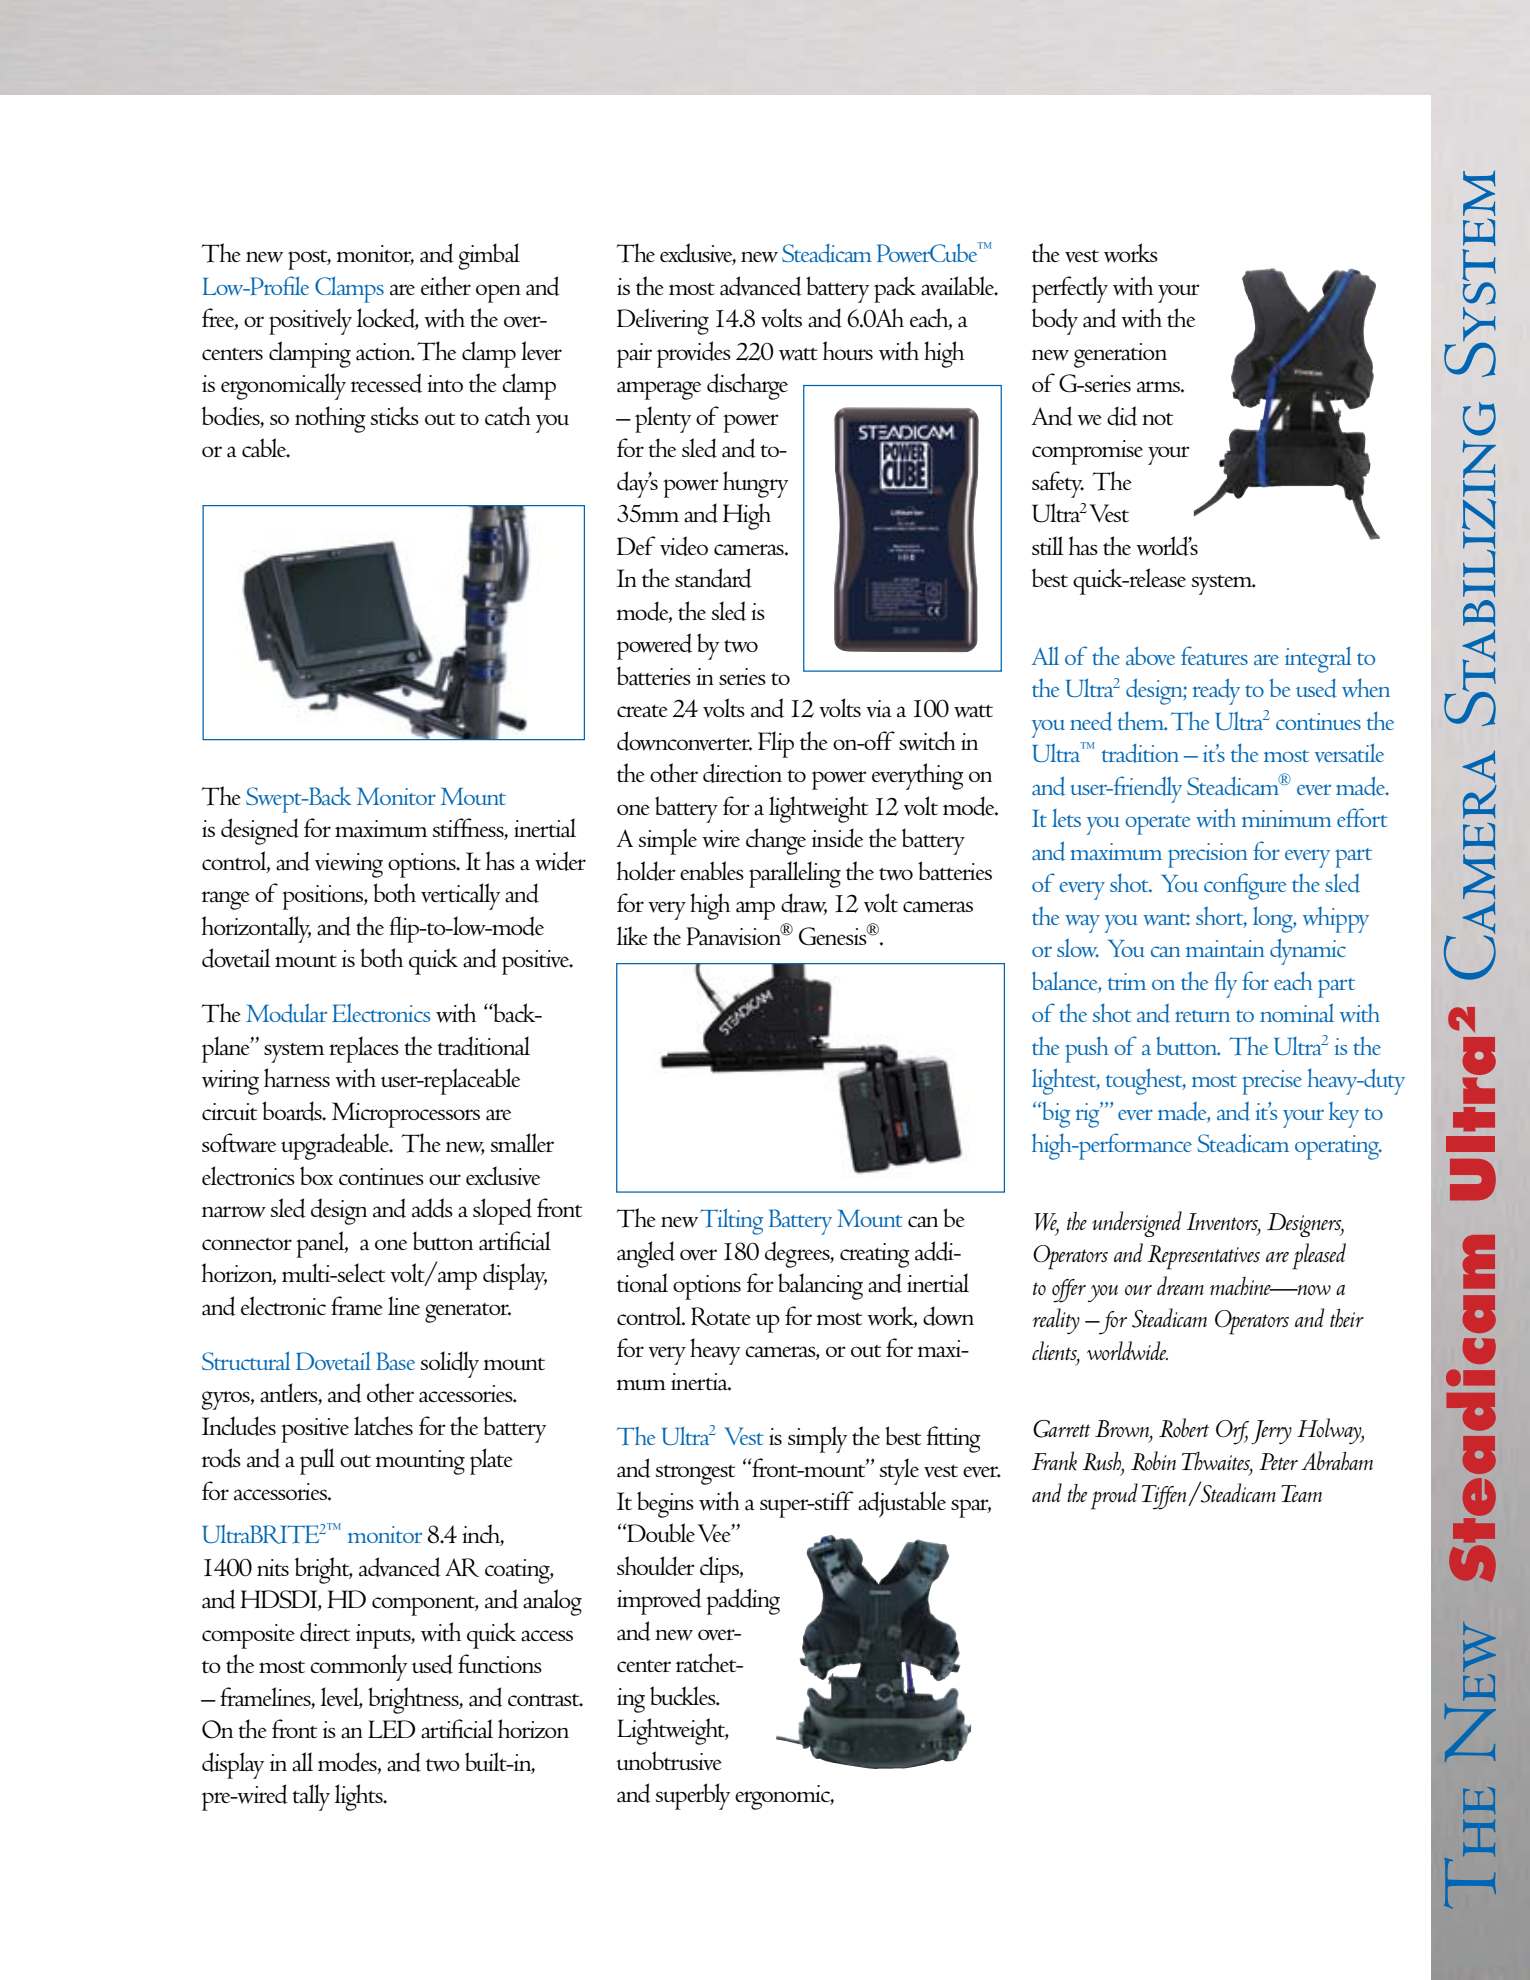 The width and height of the document is (1530, 1980). What do you see at coordinates (848, 350) in the document?
I see `hours` at bounding box center [848, 350].
